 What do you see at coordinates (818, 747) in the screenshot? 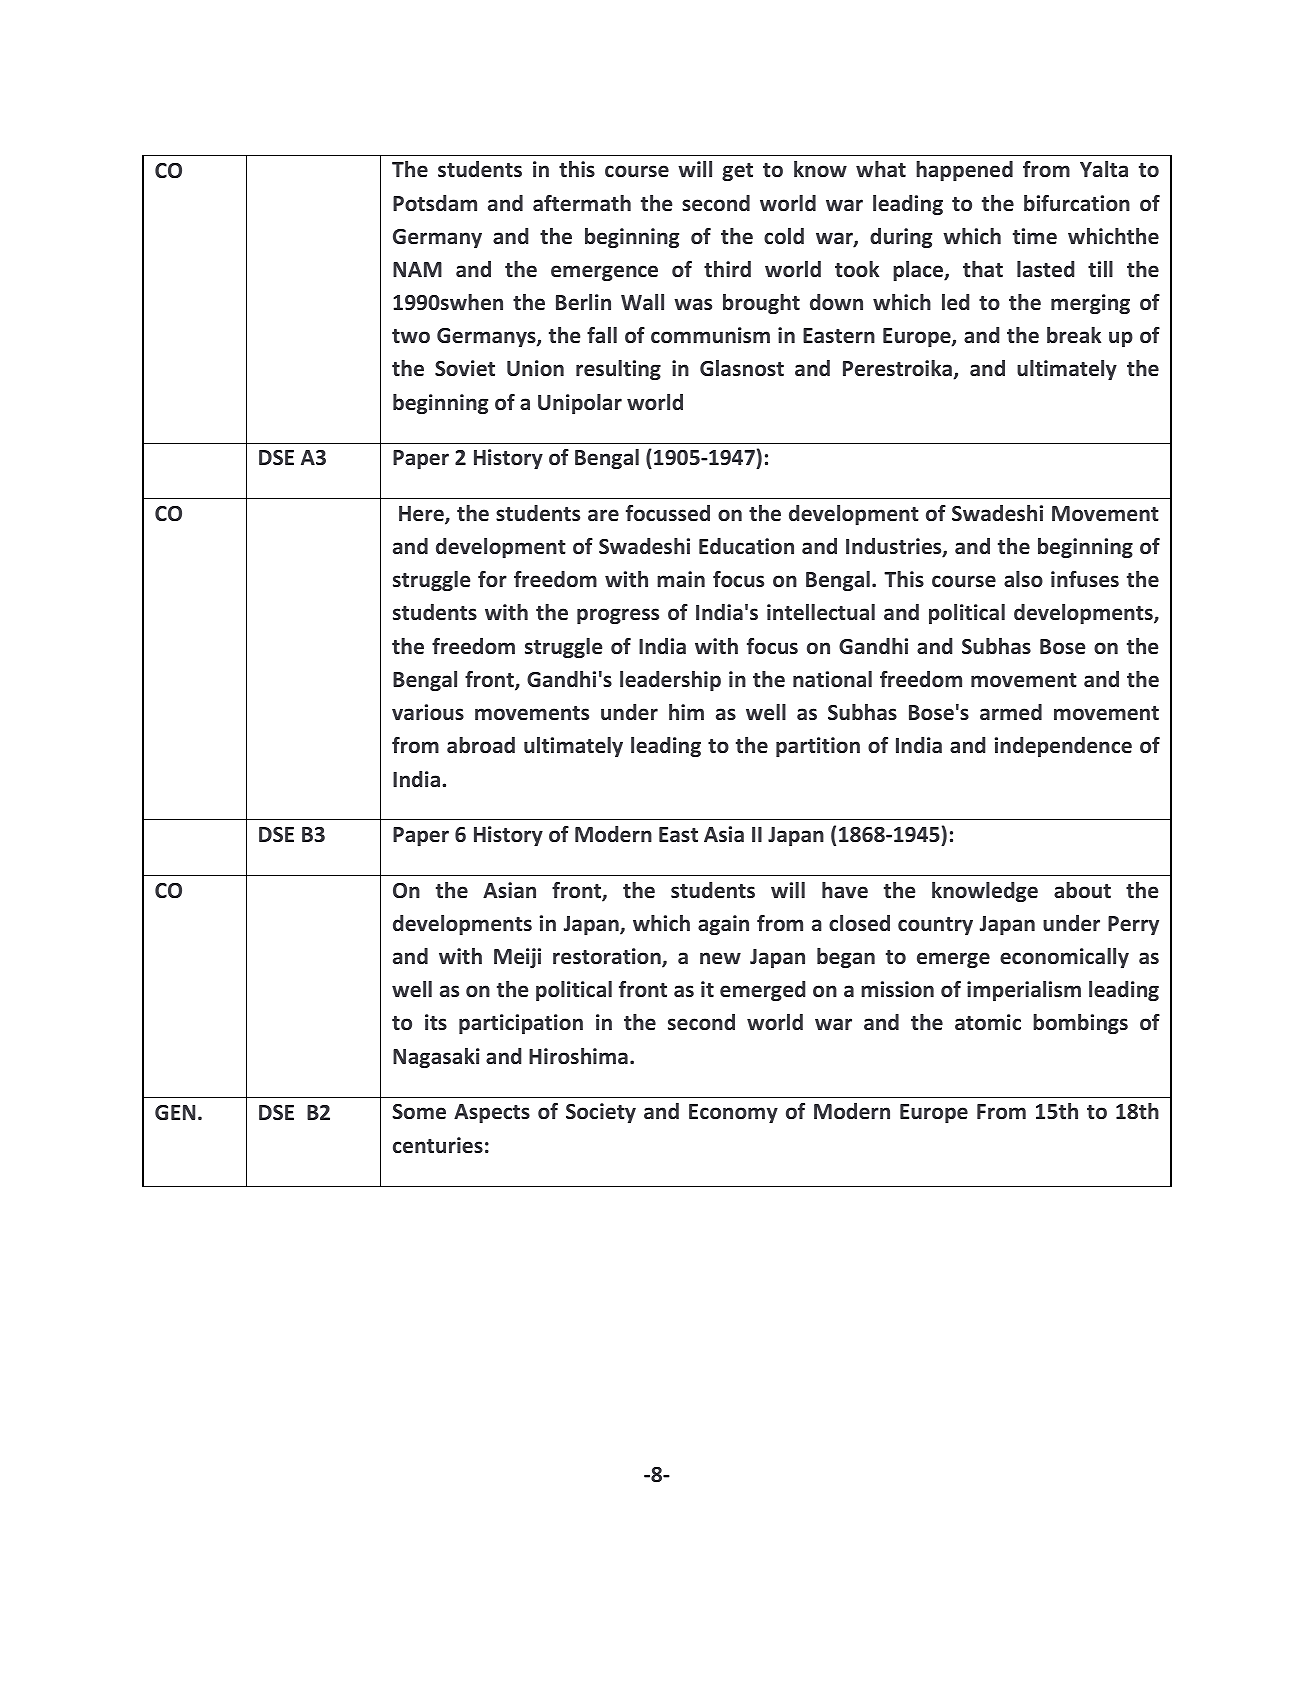
I see `partition` at bounding box center [818, 747].
